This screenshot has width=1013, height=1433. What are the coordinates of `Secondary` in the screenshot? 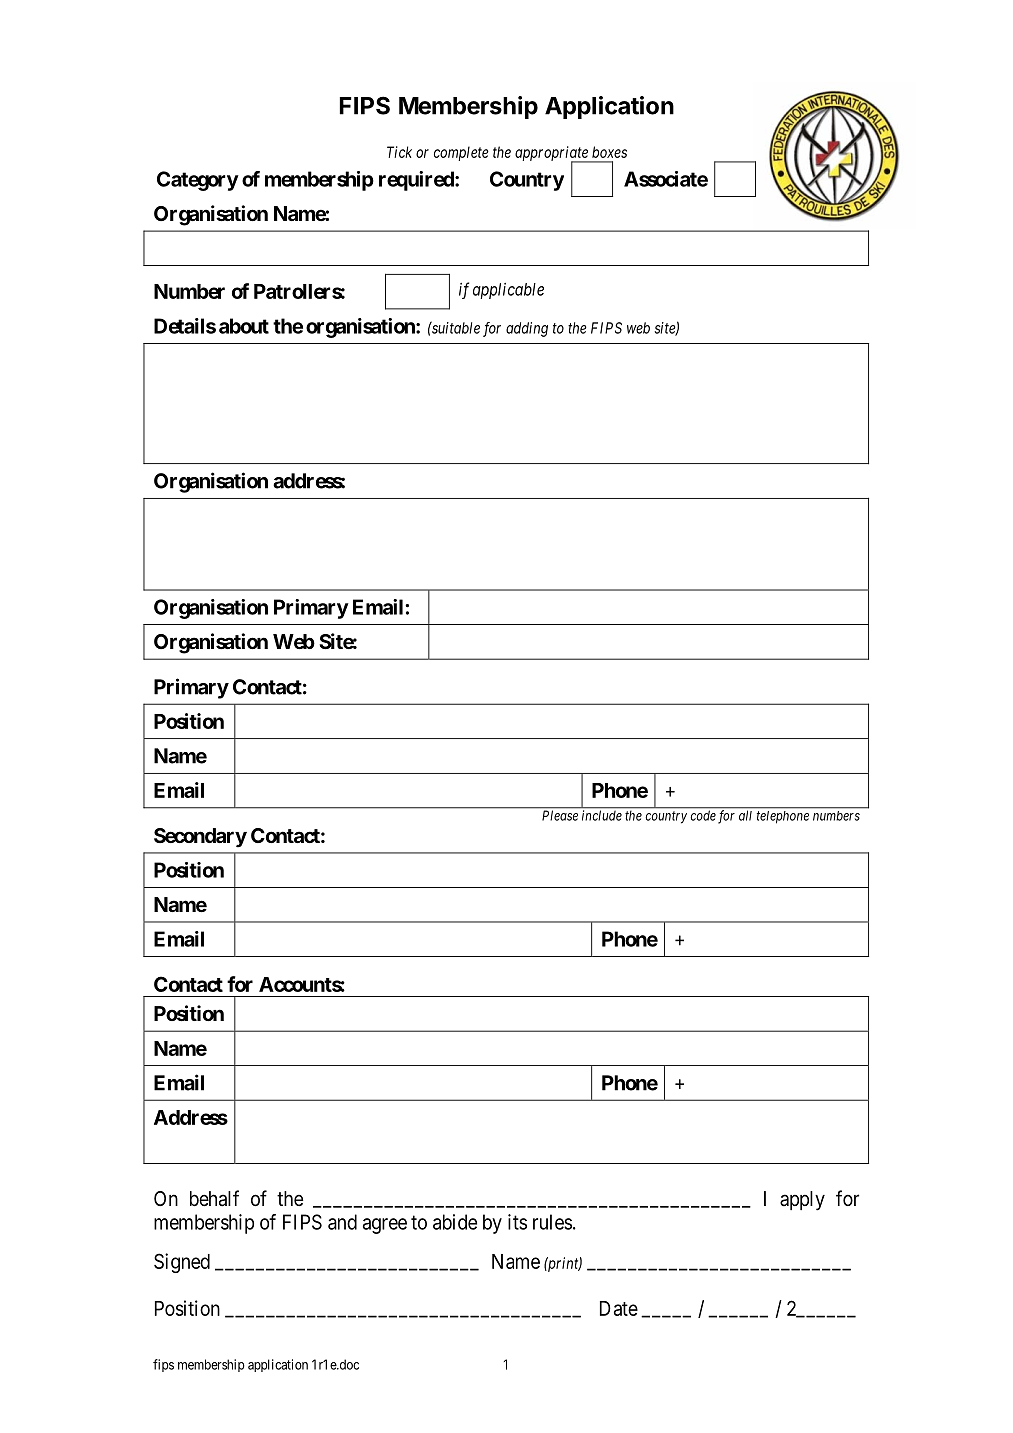 It's located at (200, 838).
